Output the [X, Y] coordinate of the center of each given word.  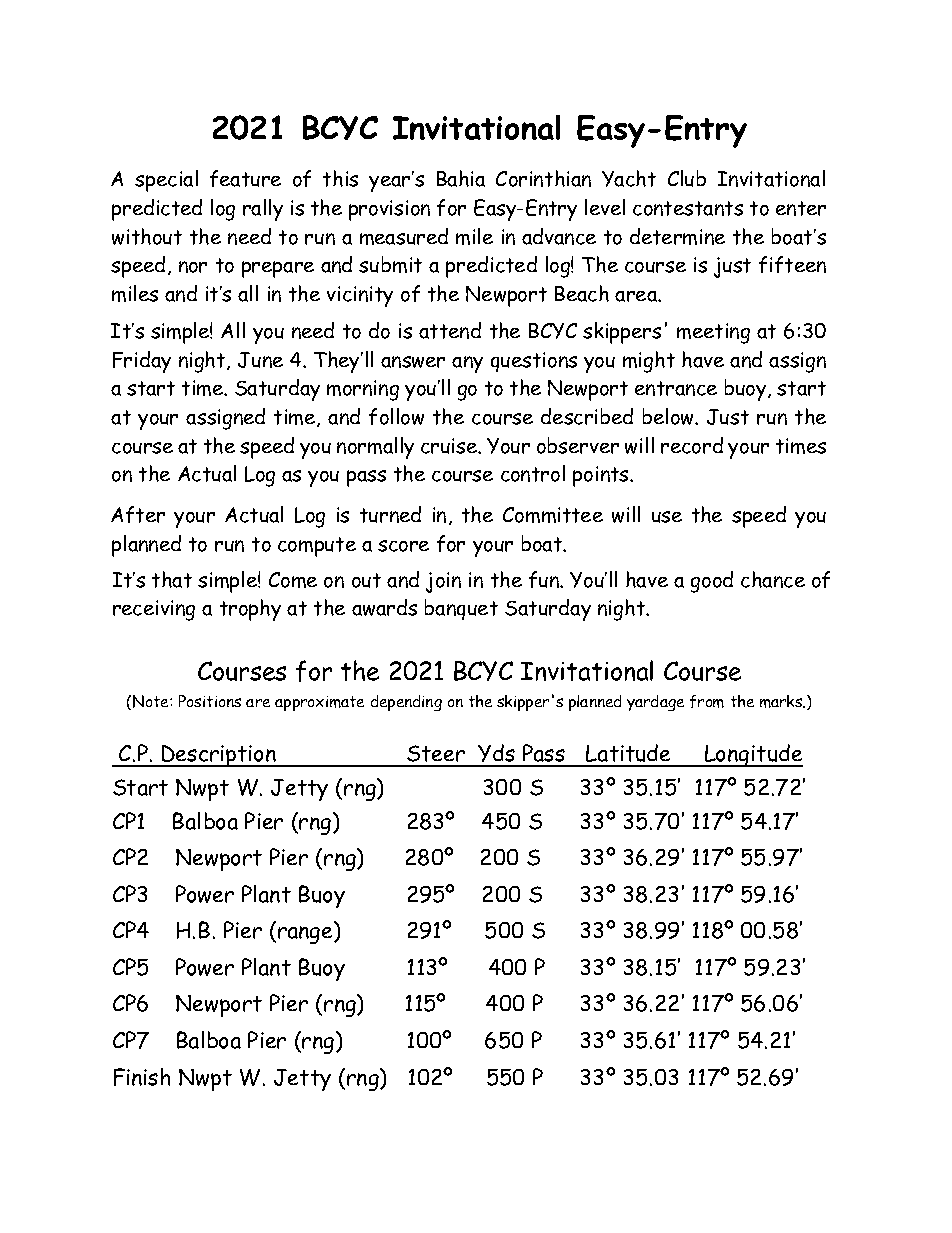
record [692, 445]
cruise [450, 446]
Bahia [461, 178]
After [138, 514]
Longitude [753, 755]
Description [219, 756]
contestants [688, 208]
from [707, 701]
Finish [142, 1077]
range [306, 935]
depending [406, 703]
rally [263, 210]
